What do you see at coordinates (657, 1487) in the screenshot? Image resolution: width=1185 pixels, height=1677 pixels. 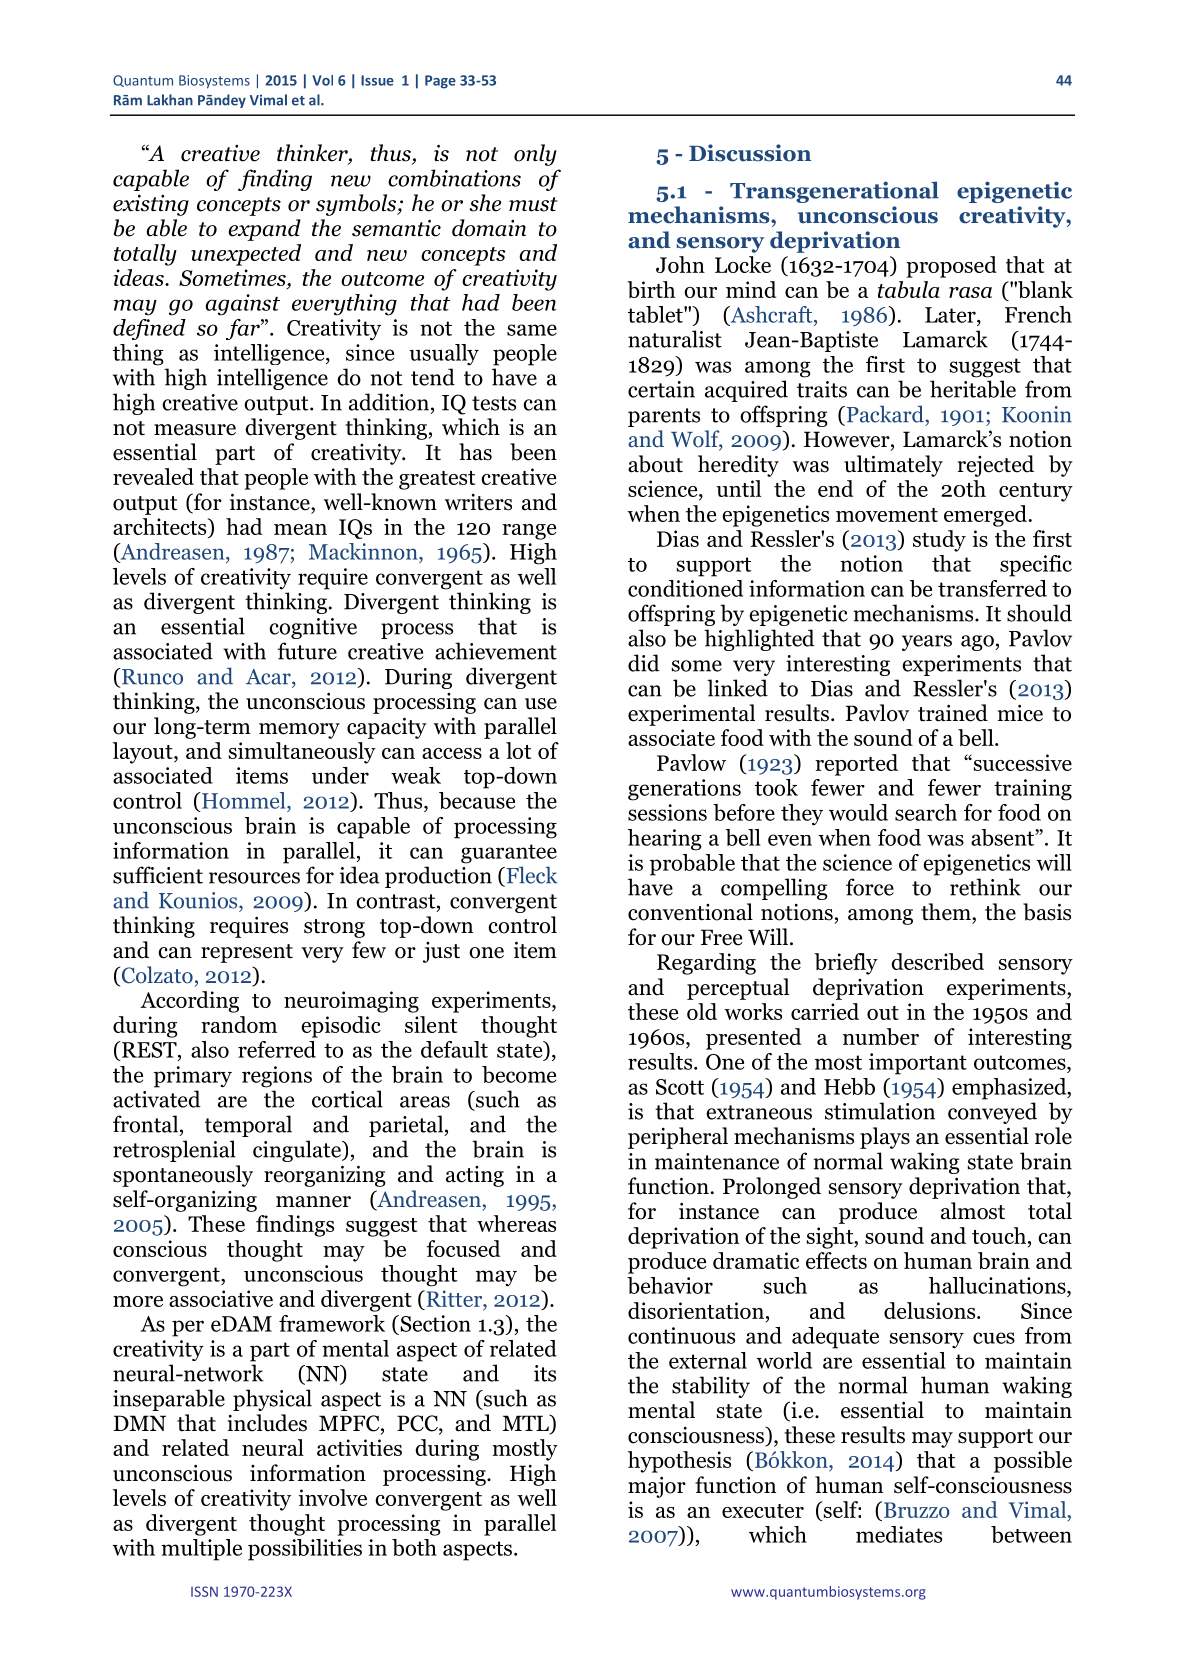 I see `major` at bounding box center [657, 1487].
